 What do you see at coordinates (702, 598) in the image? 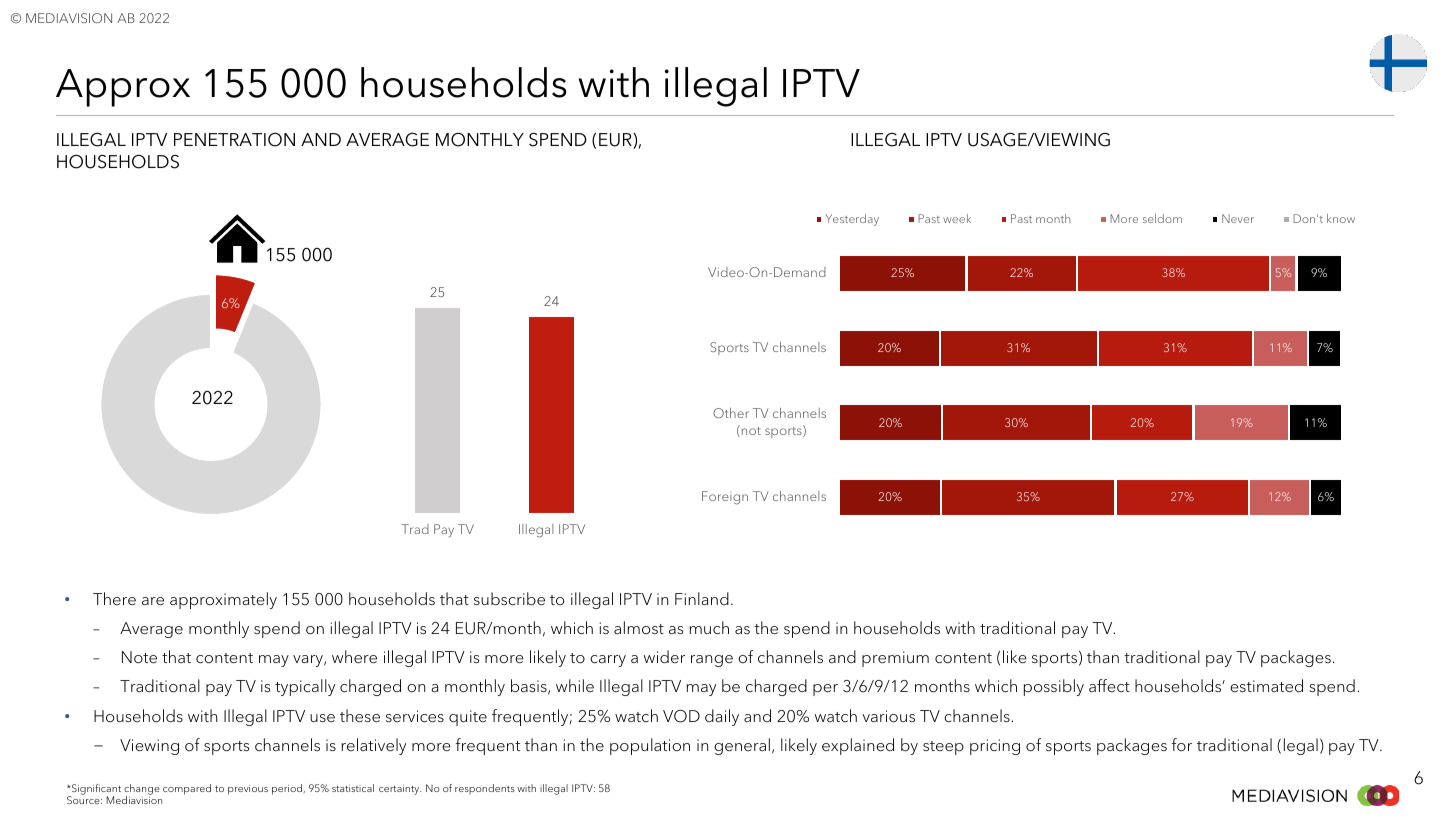
I see `Finland` at bounding box center [702, 598].
